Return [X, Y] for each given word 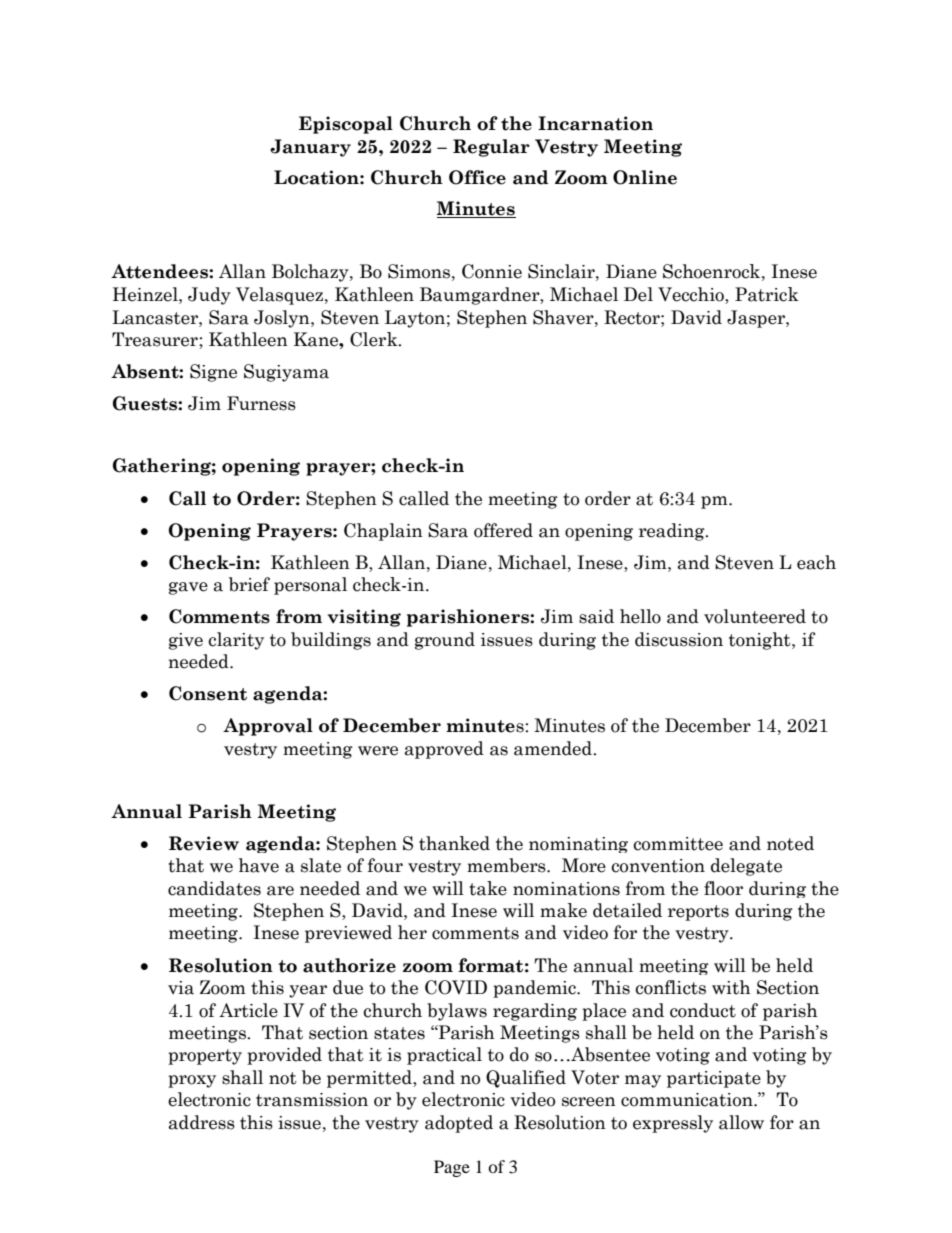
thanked [454, 843]
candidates [214, 888]
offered [503, 530]
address [202, 1122]
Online [645, 177]
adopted [459, 1124]
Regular [491, 148]
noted [790, 843]
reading [673, 532]
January [310, 148]
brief [249, 584]
